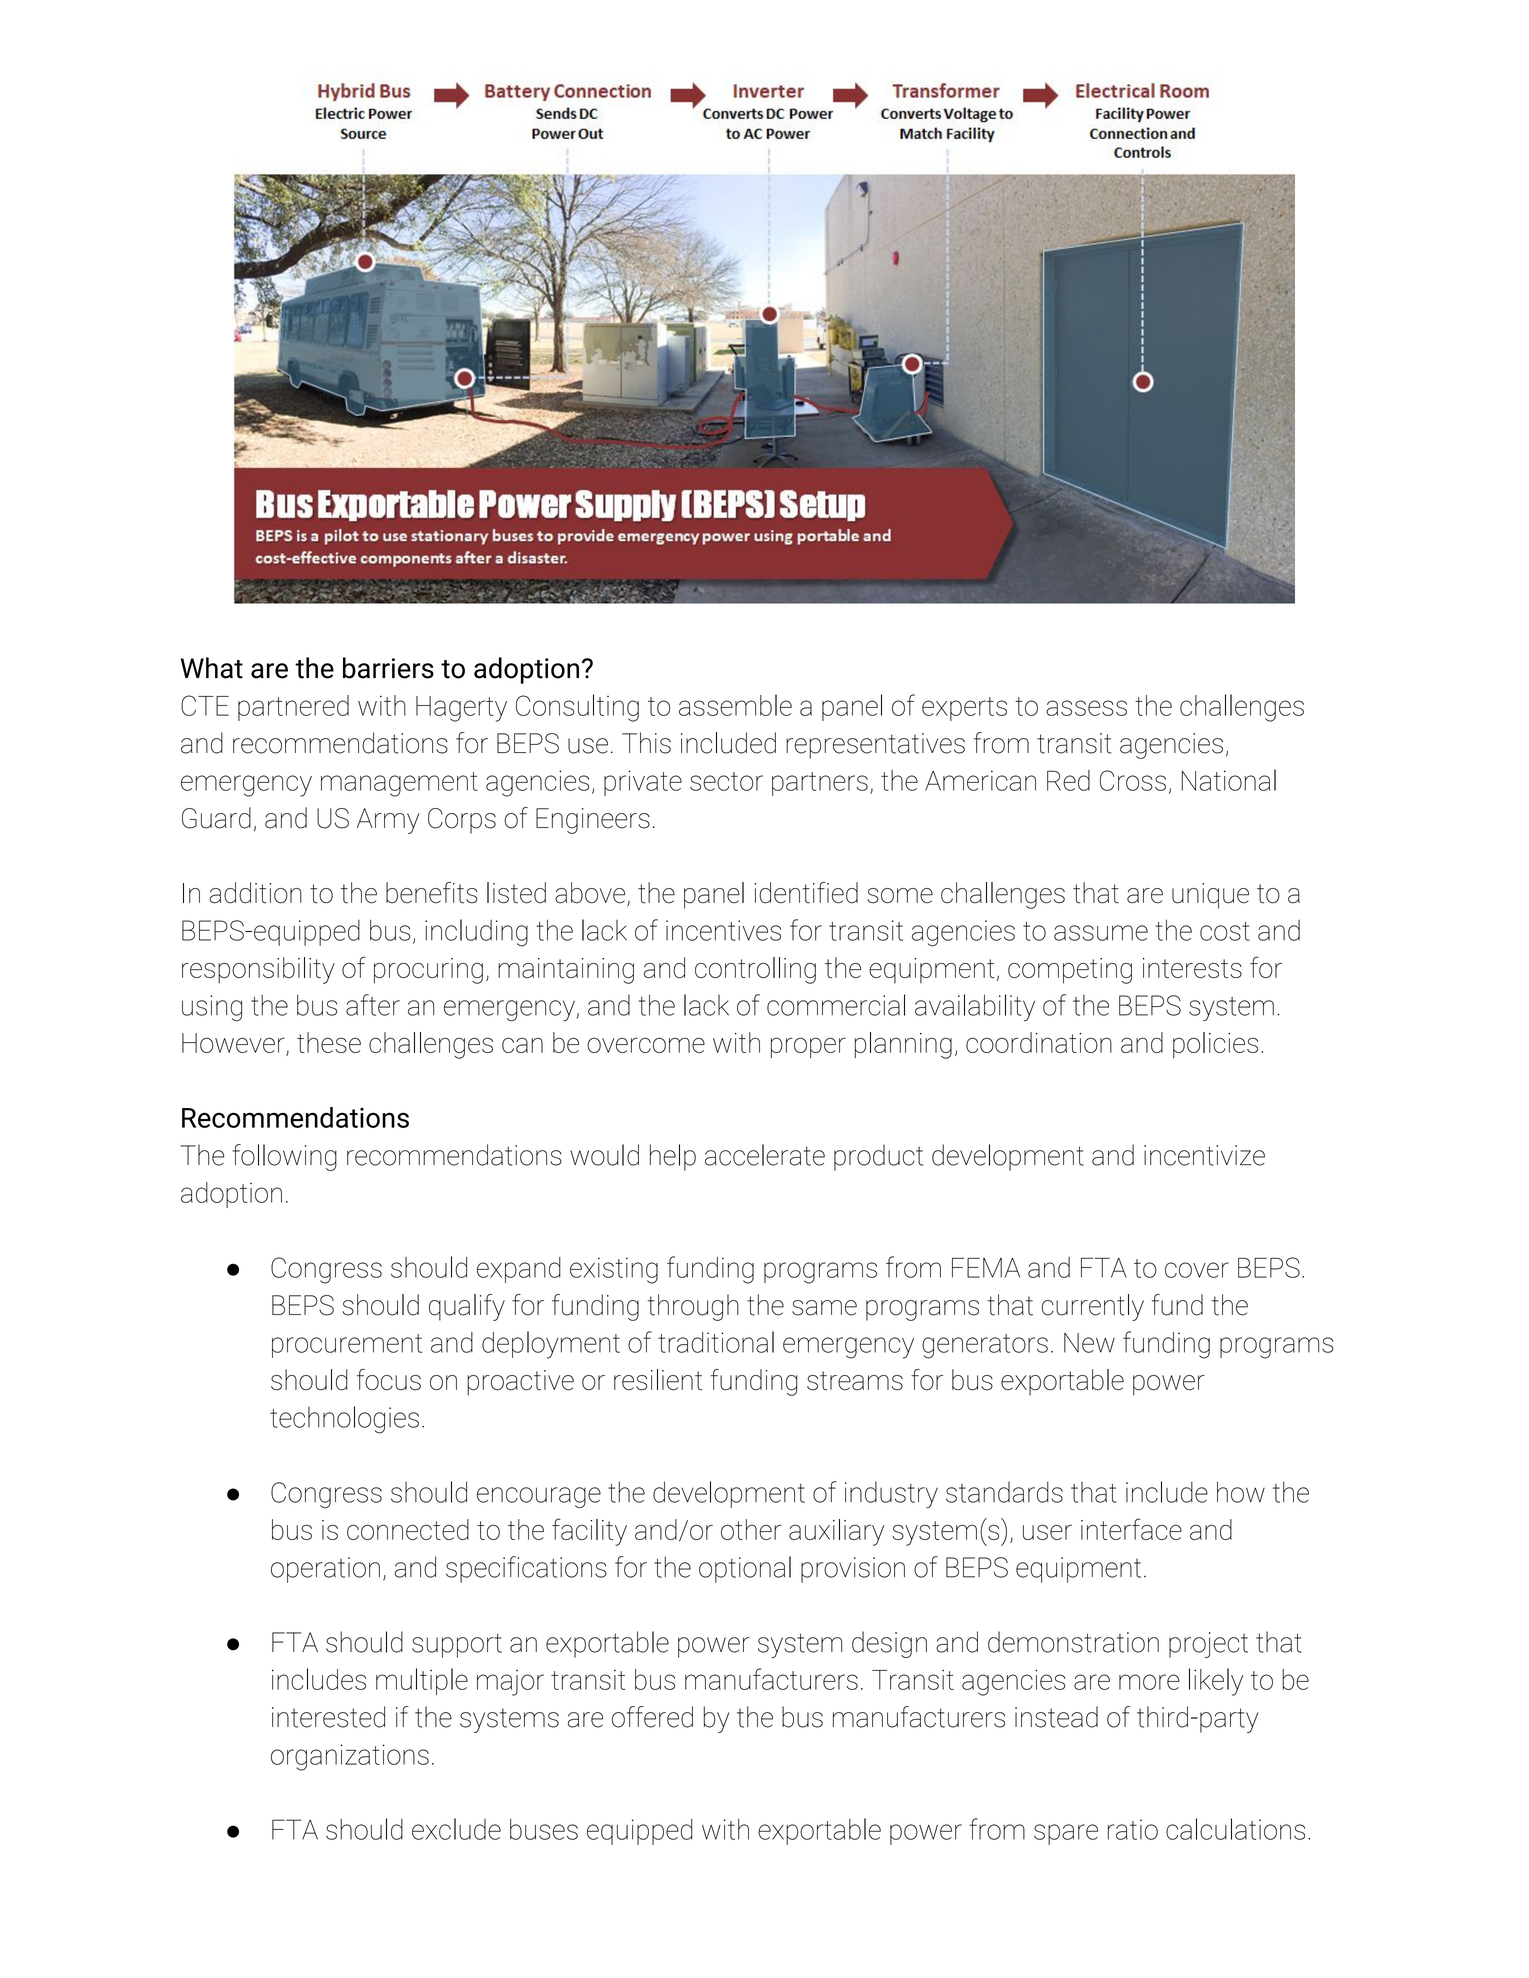 Image resolution: width=1529 pixels, height=1978 pixels. Describe the element at coordinates (735, 705) in the image. I see `assemble` at that location.
